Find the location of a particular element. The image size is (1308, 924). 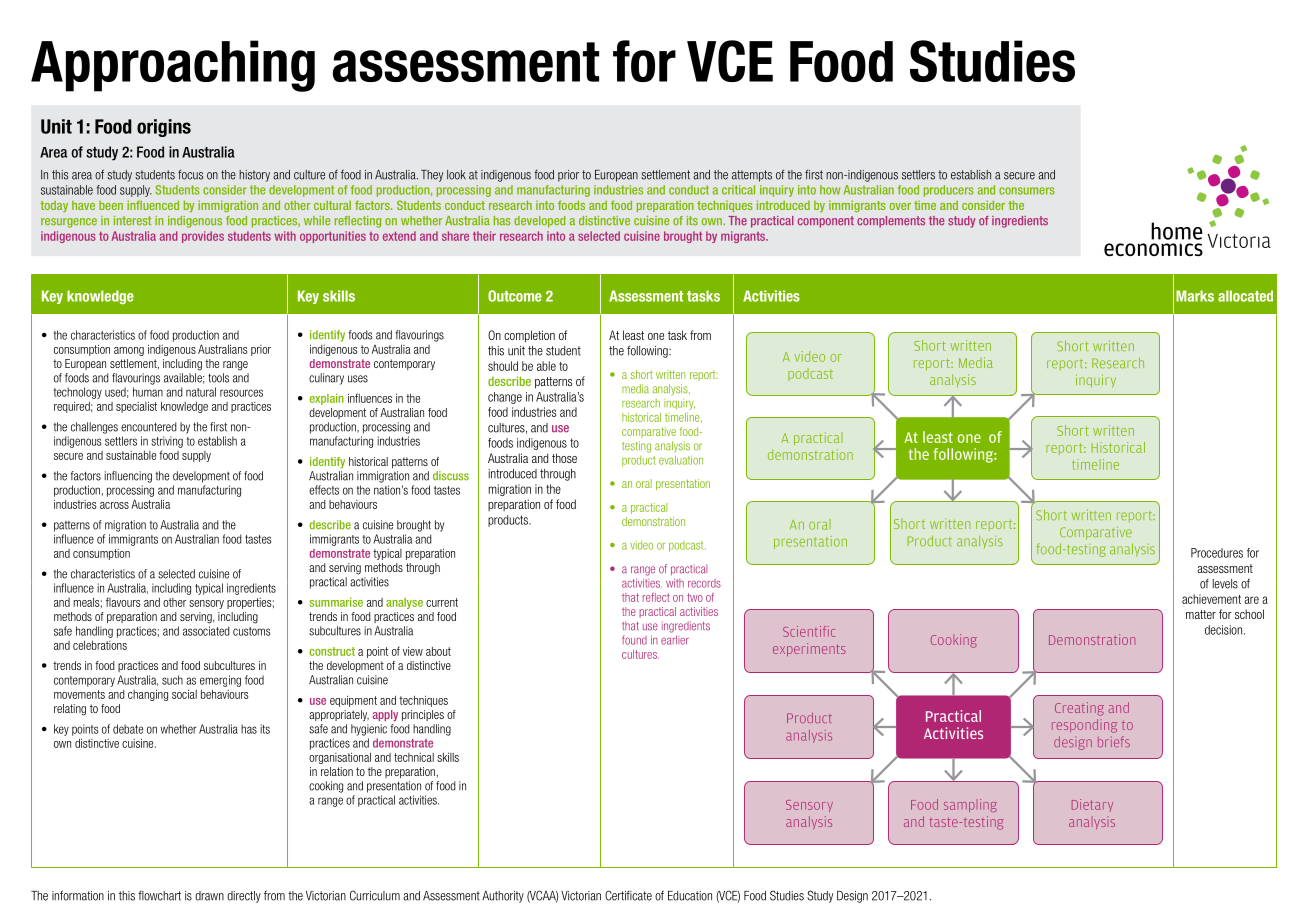

Marks is located at coordinates (1195, 296).
